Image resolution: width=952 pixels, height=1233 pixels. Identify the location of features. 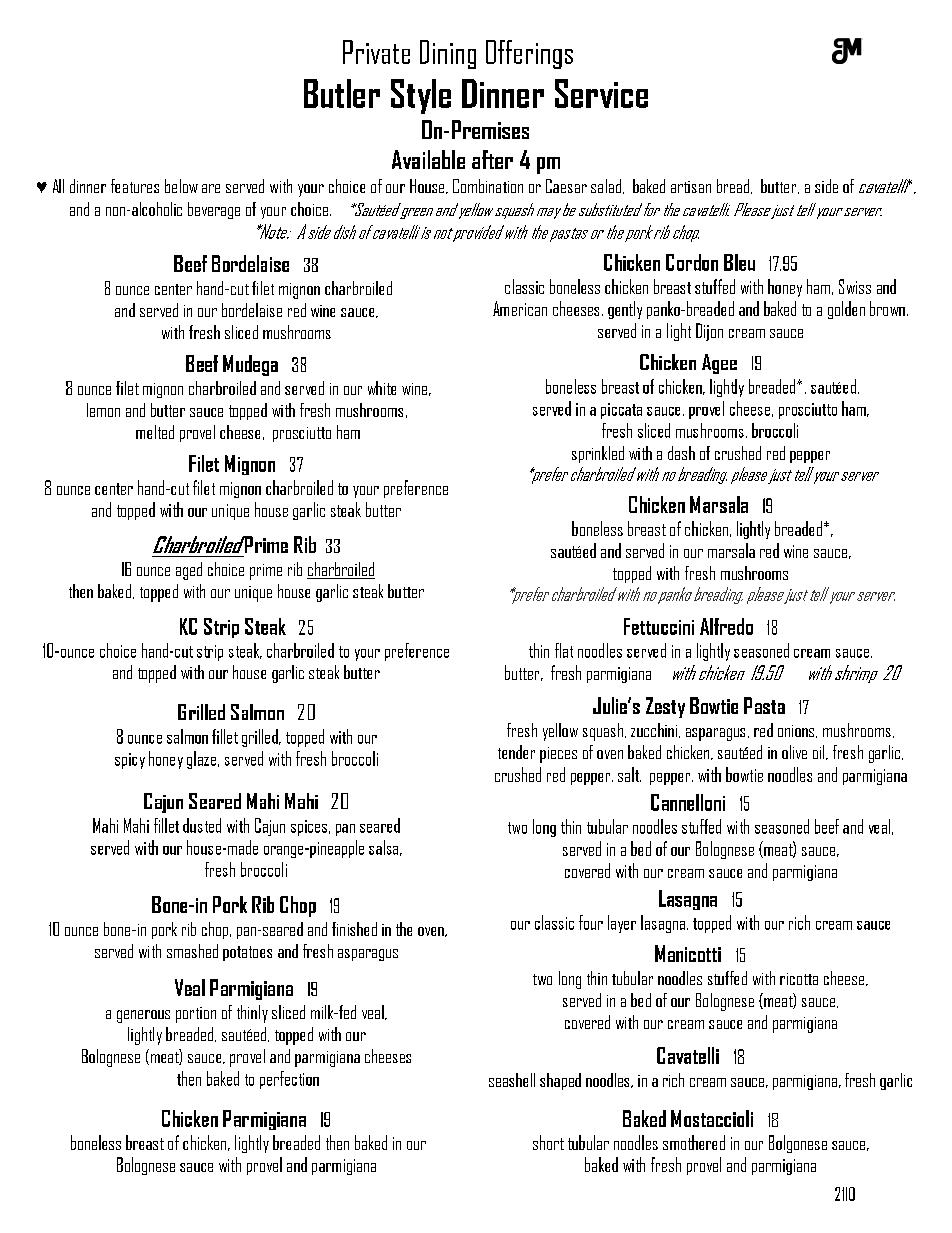
(135, 186).
